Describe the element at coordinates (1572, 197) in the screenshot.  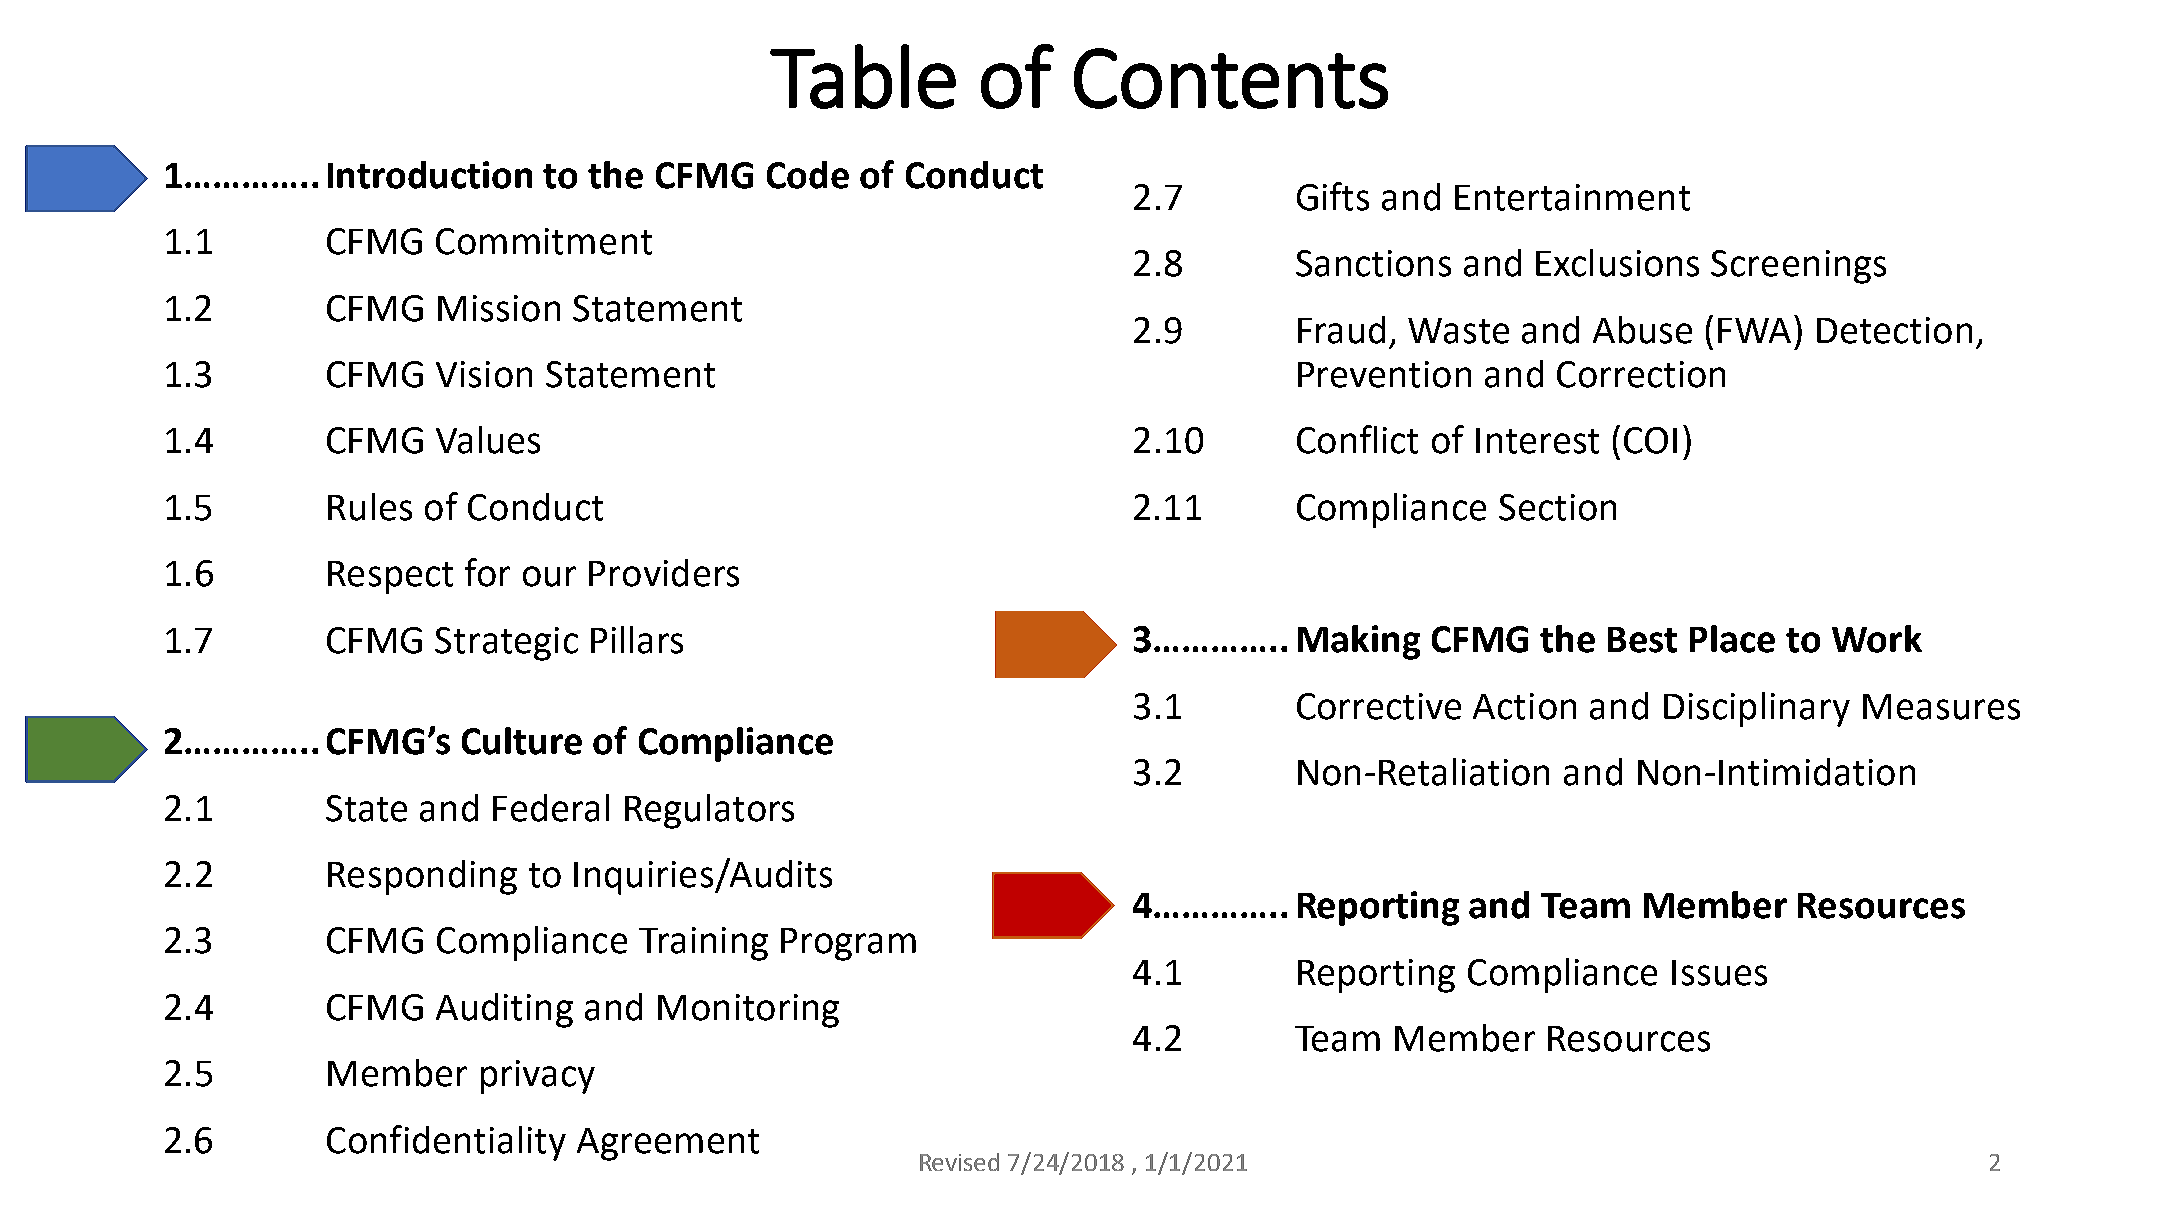
I see `Entertainment` at that location.
